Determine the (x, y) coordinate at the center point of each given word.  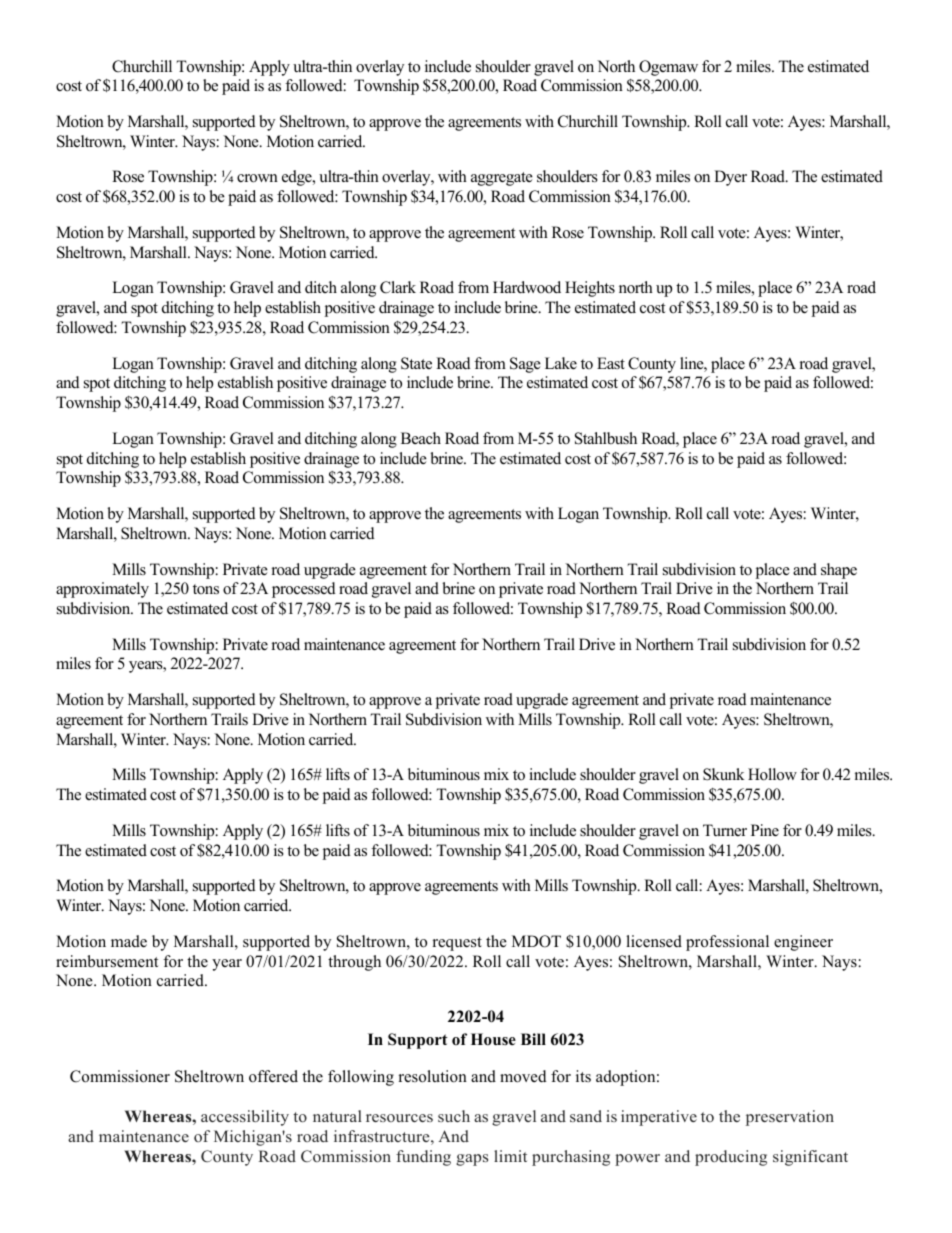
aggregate (502, 179)
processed (304, 590)
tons (206, 589)
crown (257, 178)
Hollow (772, 774)
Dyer (730, 178)
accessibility (245, 1118)
